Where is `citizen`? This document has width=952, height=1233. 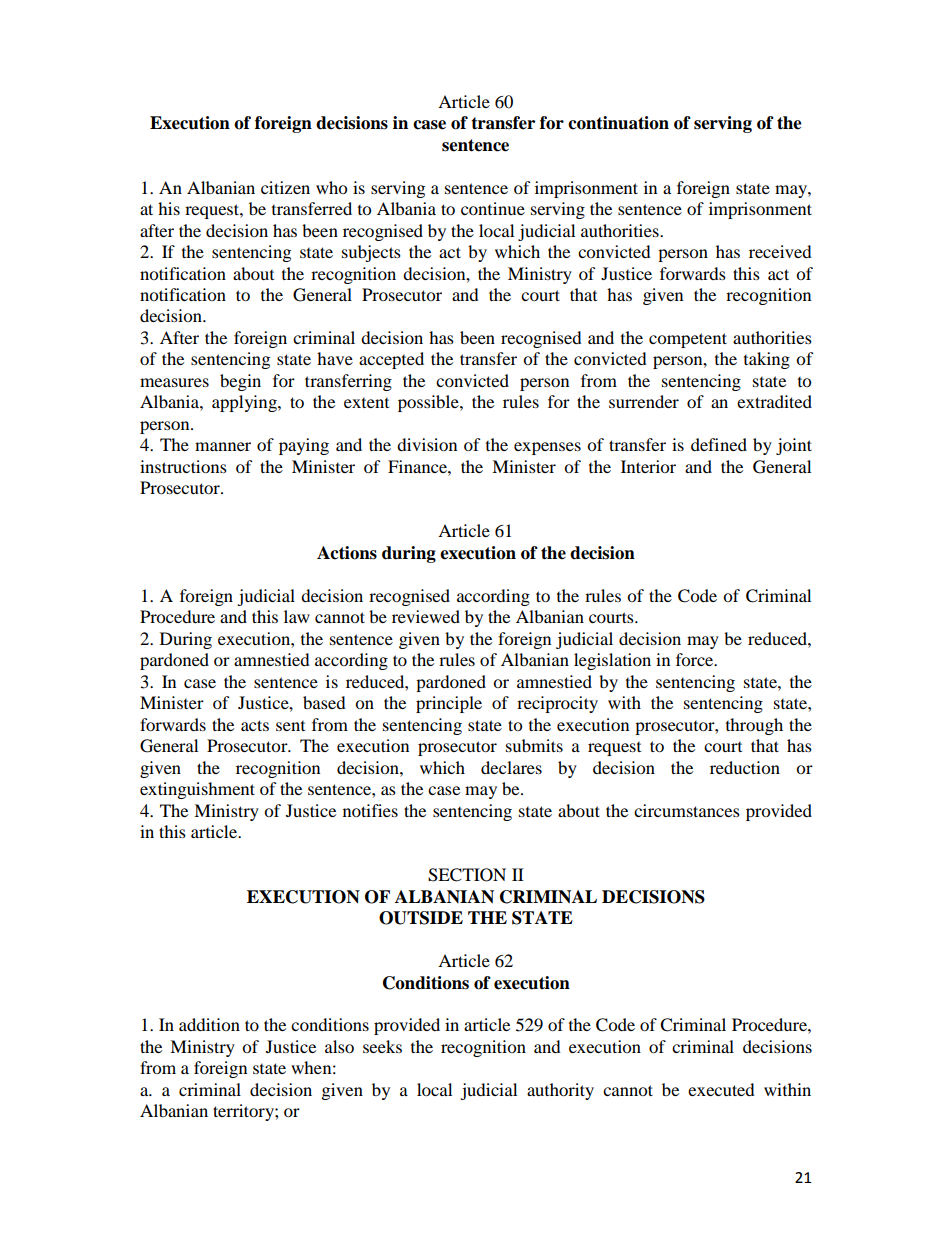
citizen is located at coordinates (285, 187).
